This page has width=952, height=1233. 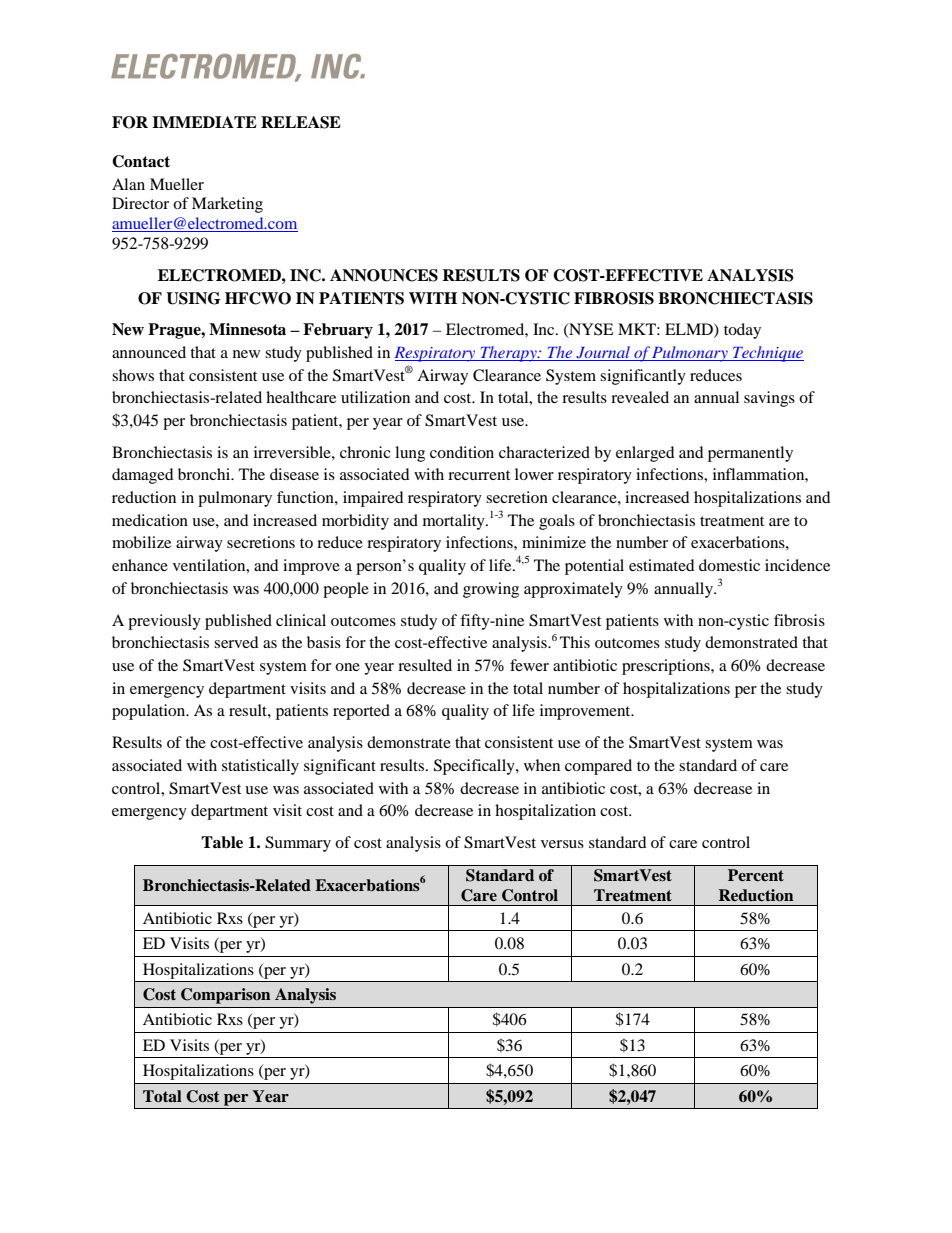 I want to click on shows, so click(x=133, y=375).
